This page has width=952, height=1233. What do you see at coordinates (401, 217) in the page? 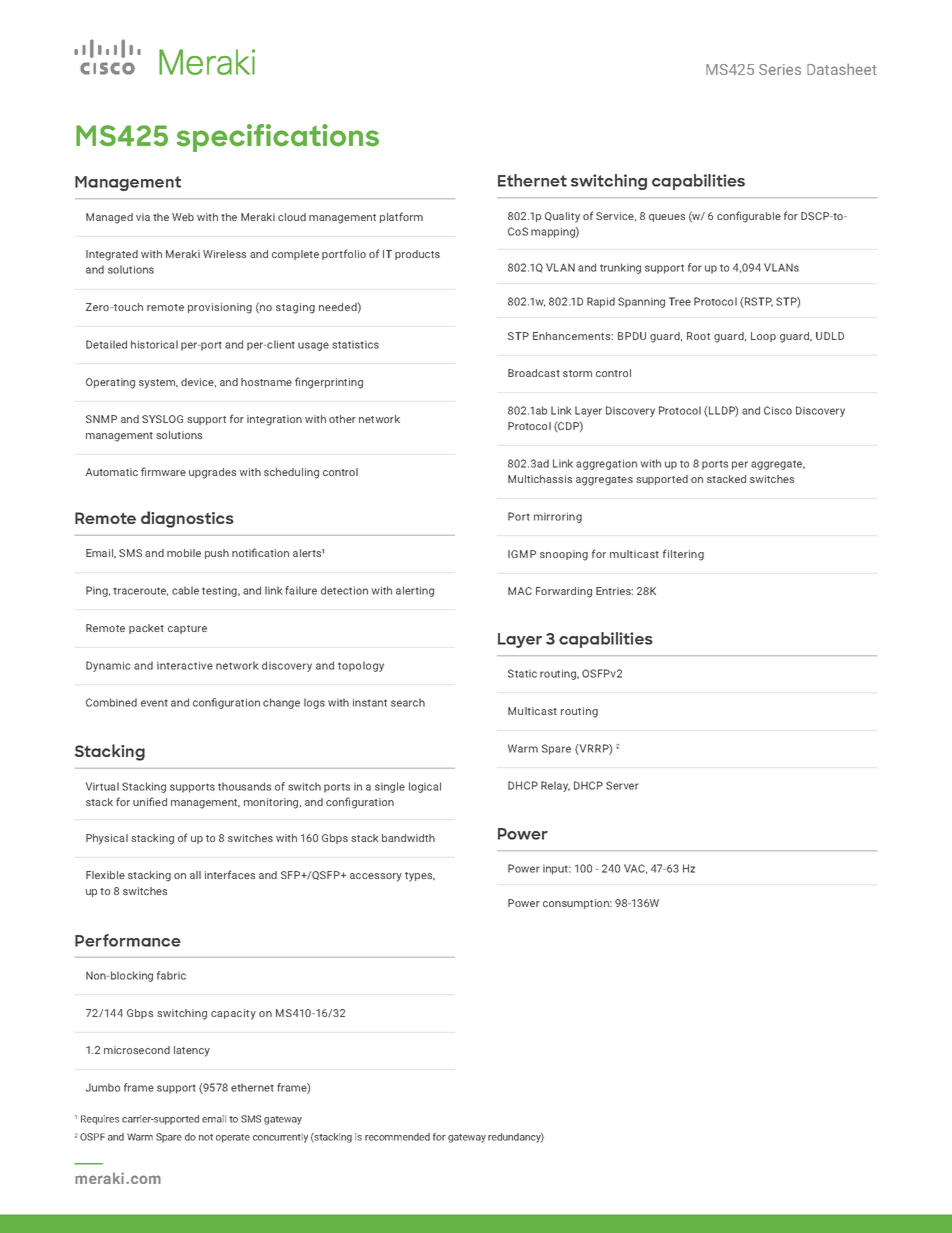
I see `platform` at bounding box center [401, 217].
